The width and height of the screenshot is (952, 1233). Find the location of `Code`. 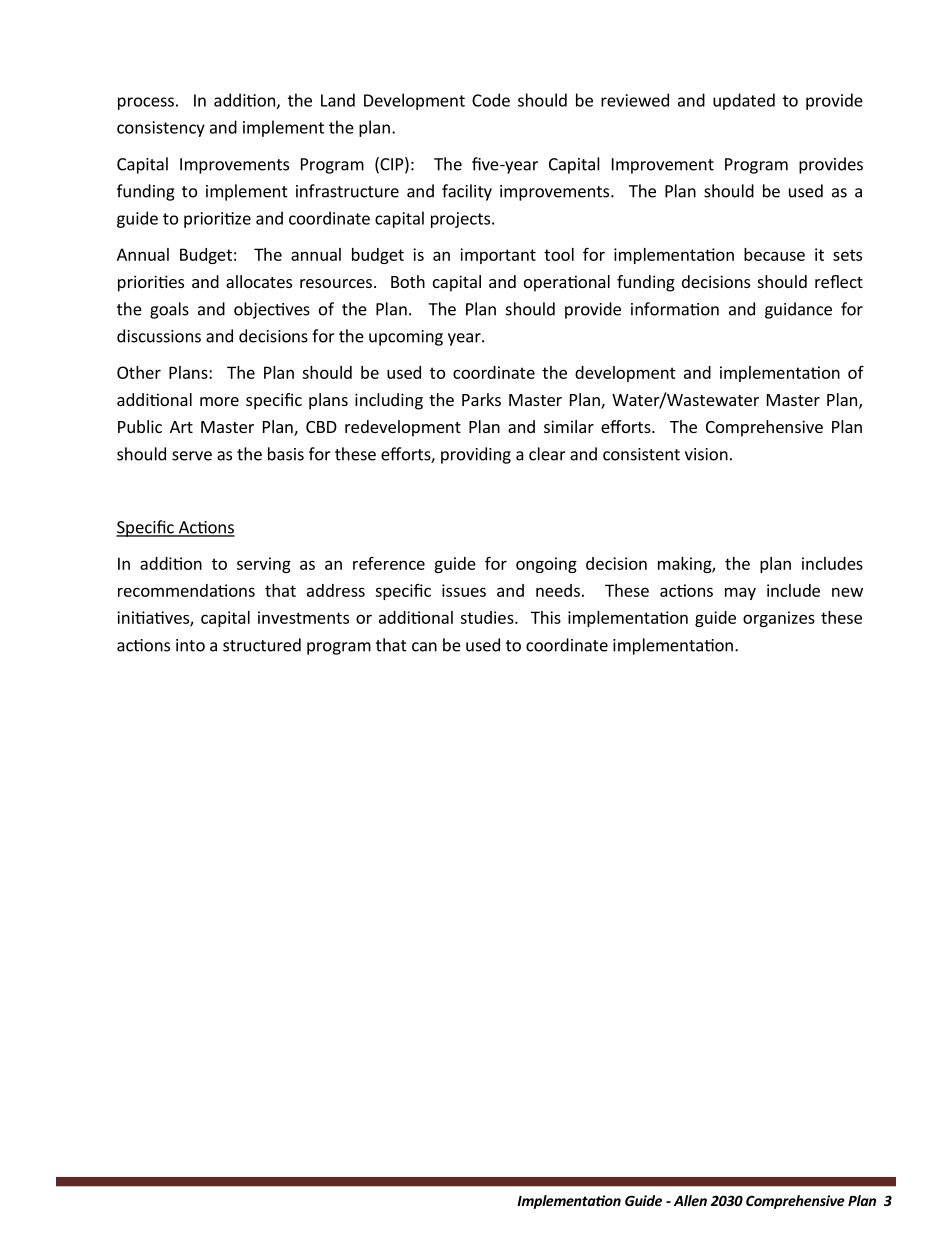

Code is located at coordinates (491, 100).
